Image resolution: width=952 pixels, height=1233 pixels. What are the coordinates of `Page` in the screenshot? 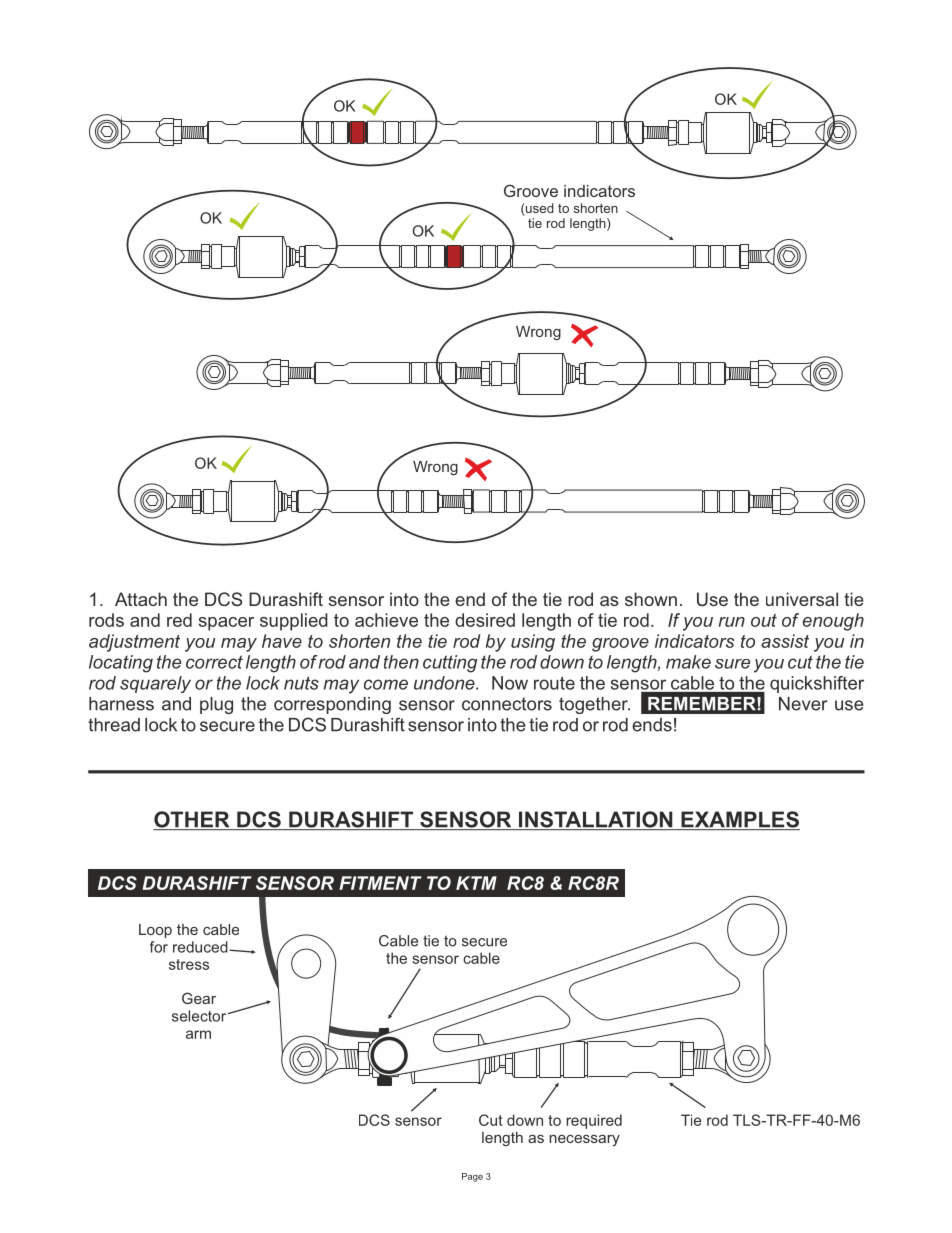 It's located at (472, 1177).
